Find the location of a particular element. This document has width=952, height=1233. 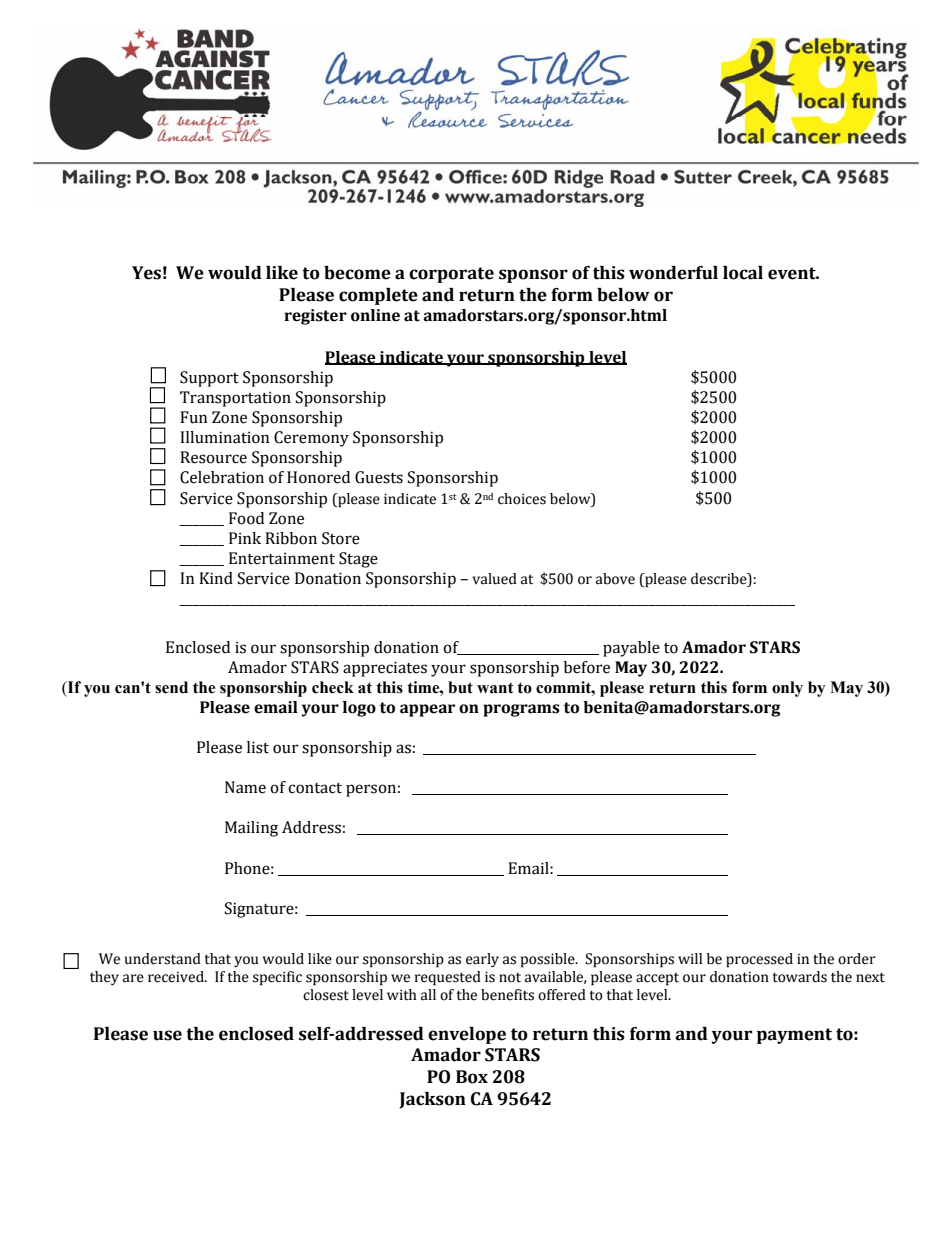

local is located at coordinates (743, 273).
